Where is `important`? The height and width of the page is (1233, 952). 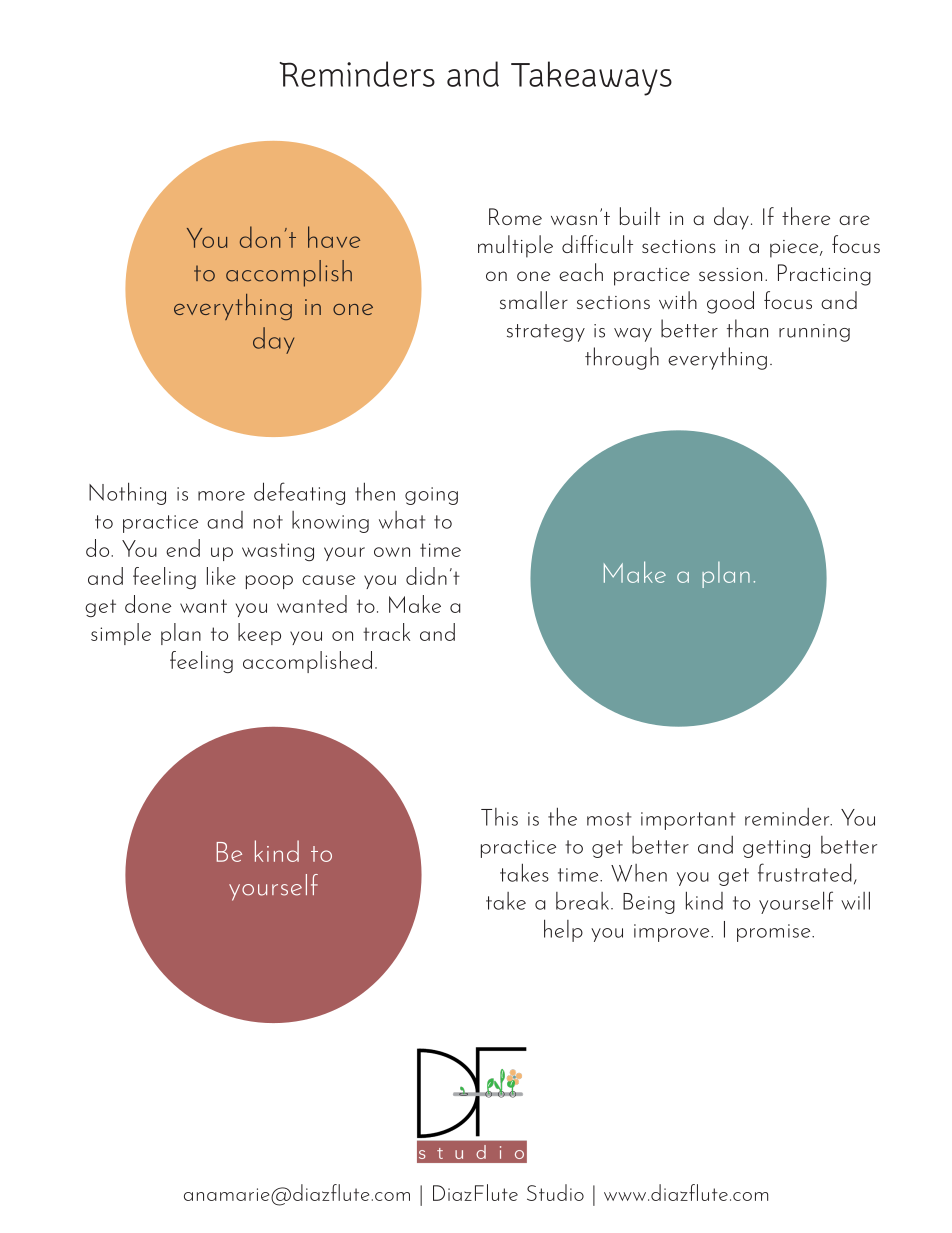
important is located at coordinates (688, 821).
